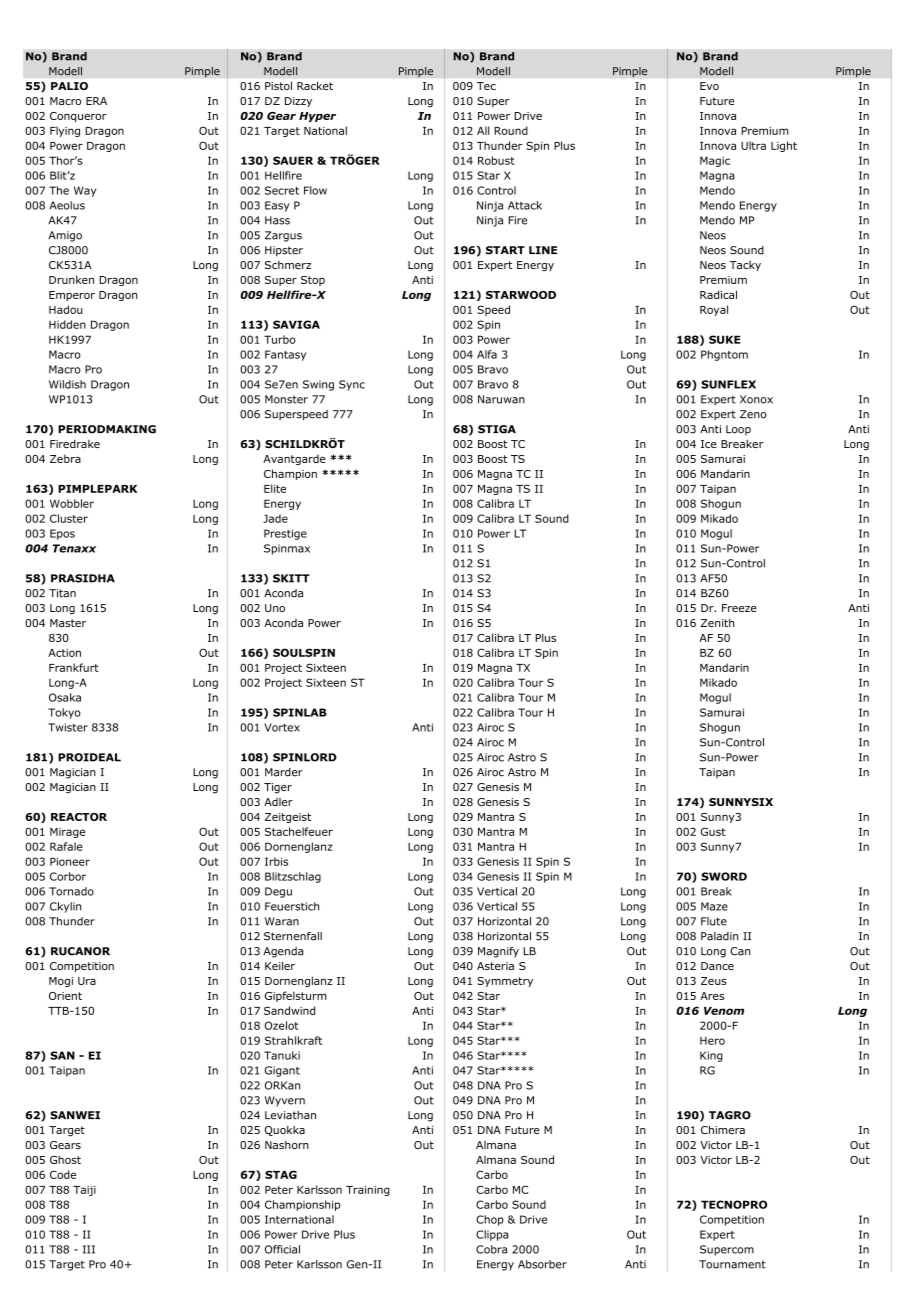 Image resolution: width=924 pixels, height=1308 pixels. I want to click on Chimera, so click(723, 1129).
